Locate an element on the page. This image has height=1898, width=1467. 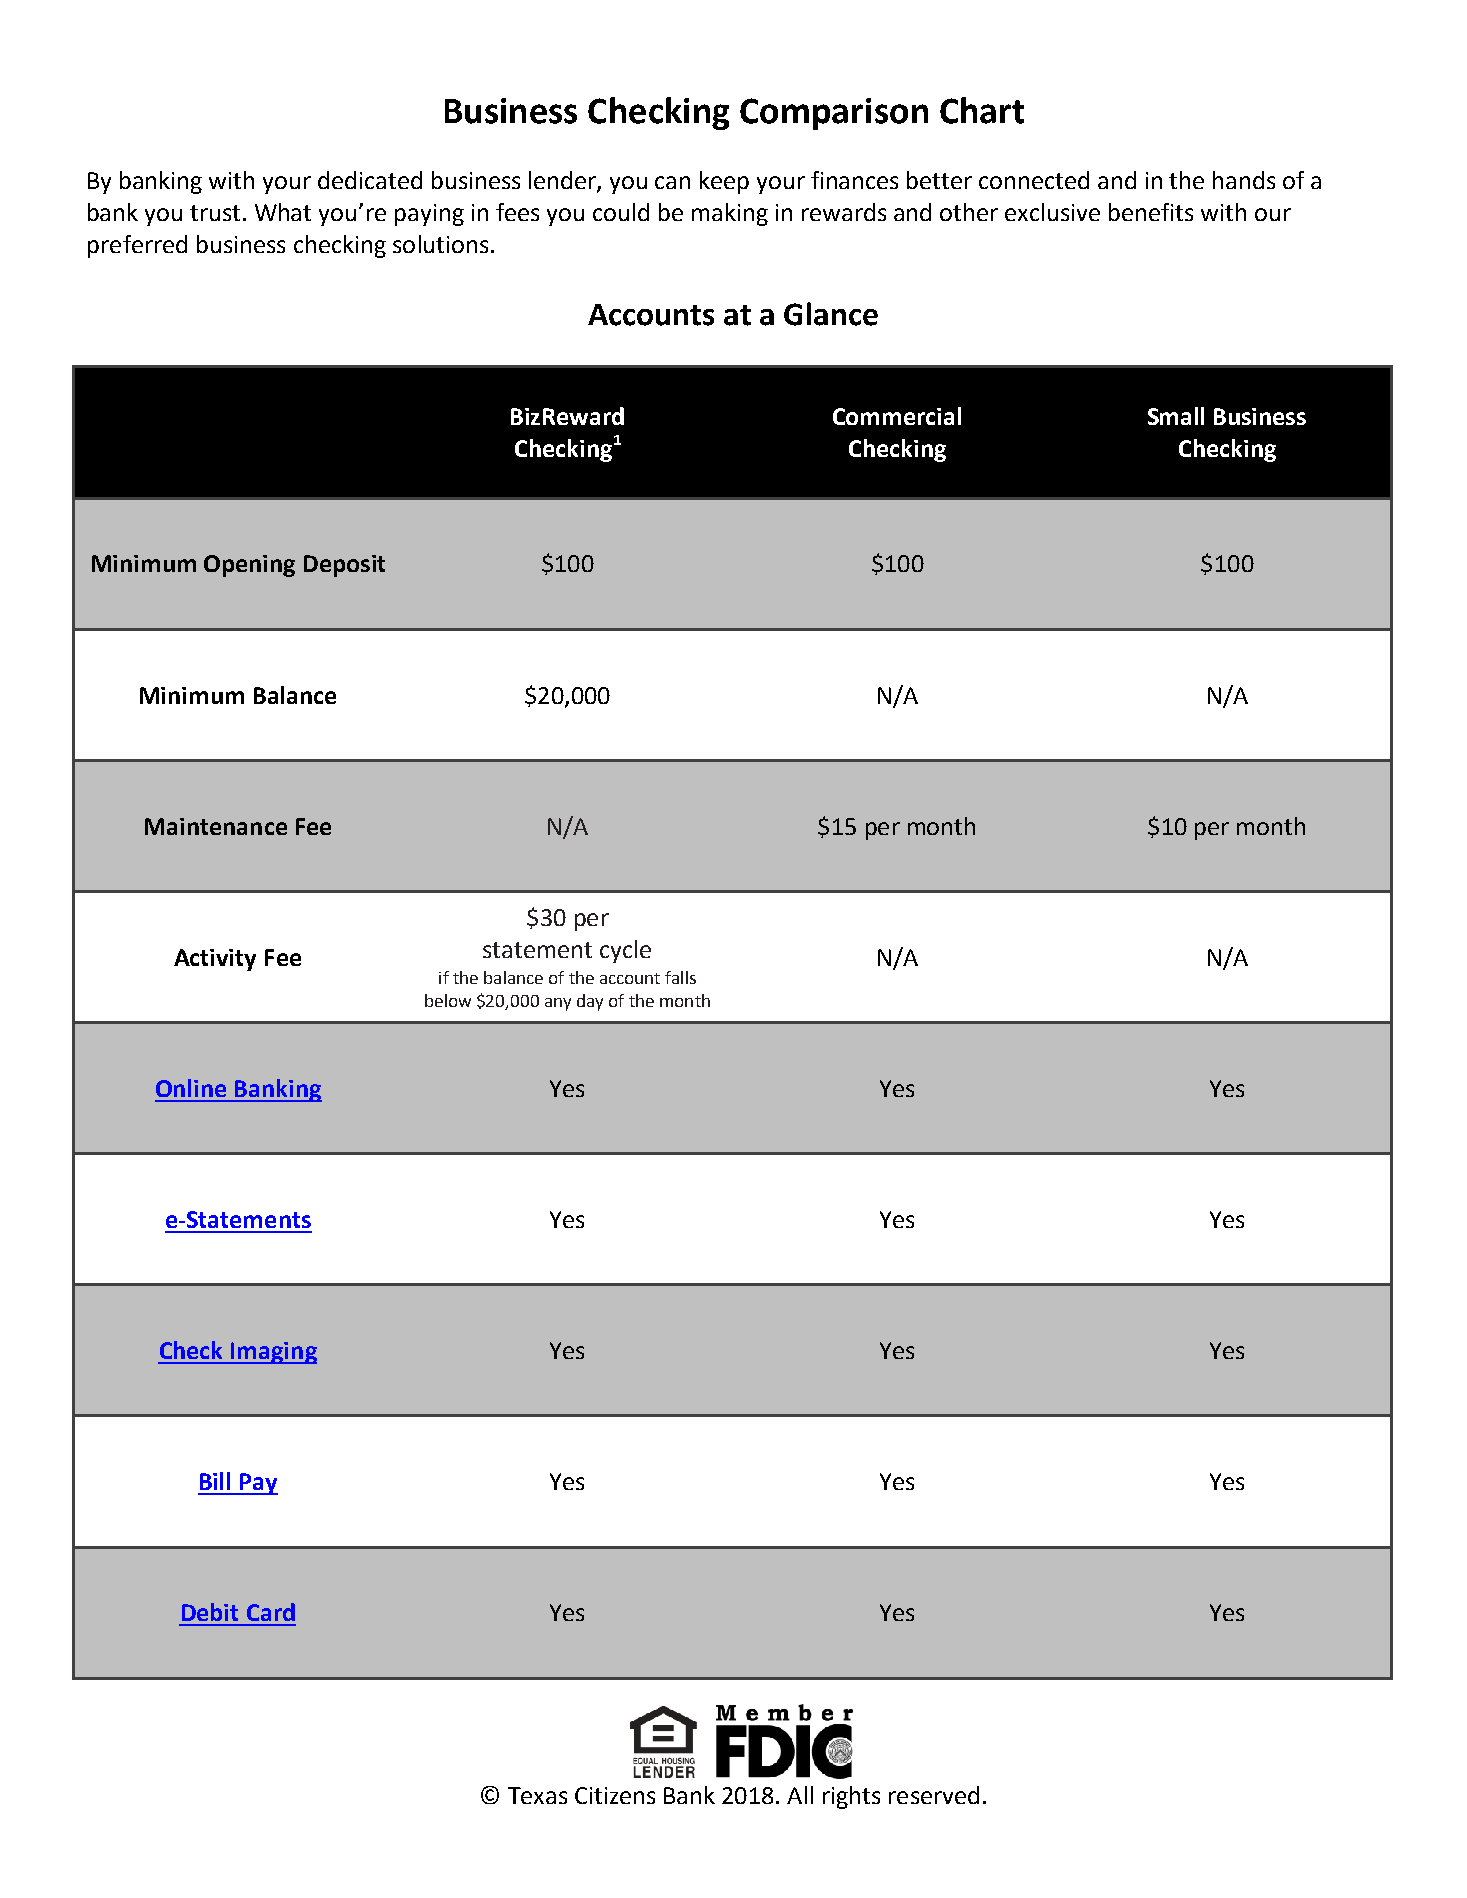
Texas is located at coordinates (537, 1795).
